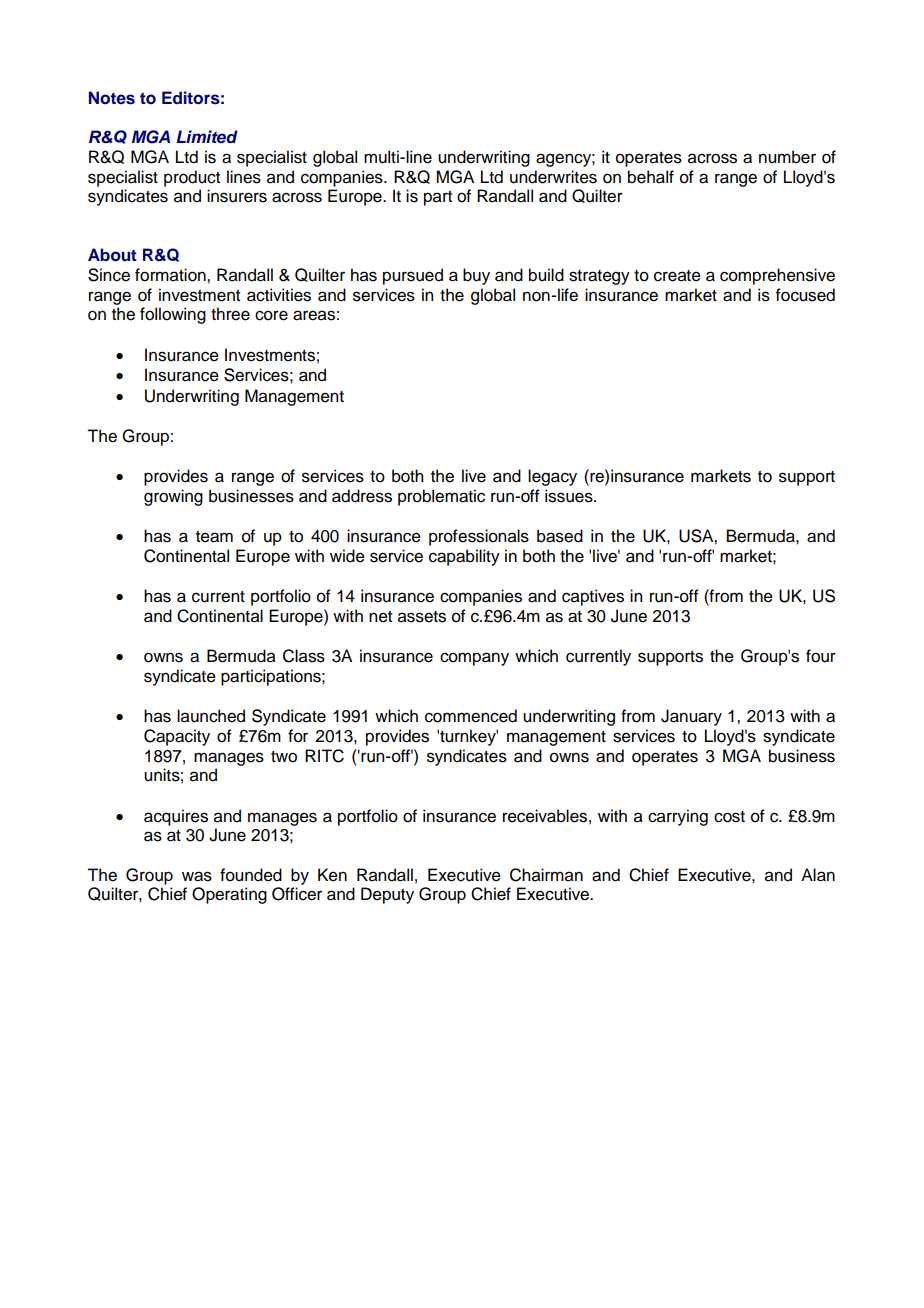  Describe the element at coordinates (821, 656) in the screenshot. I see `four` at that location.
